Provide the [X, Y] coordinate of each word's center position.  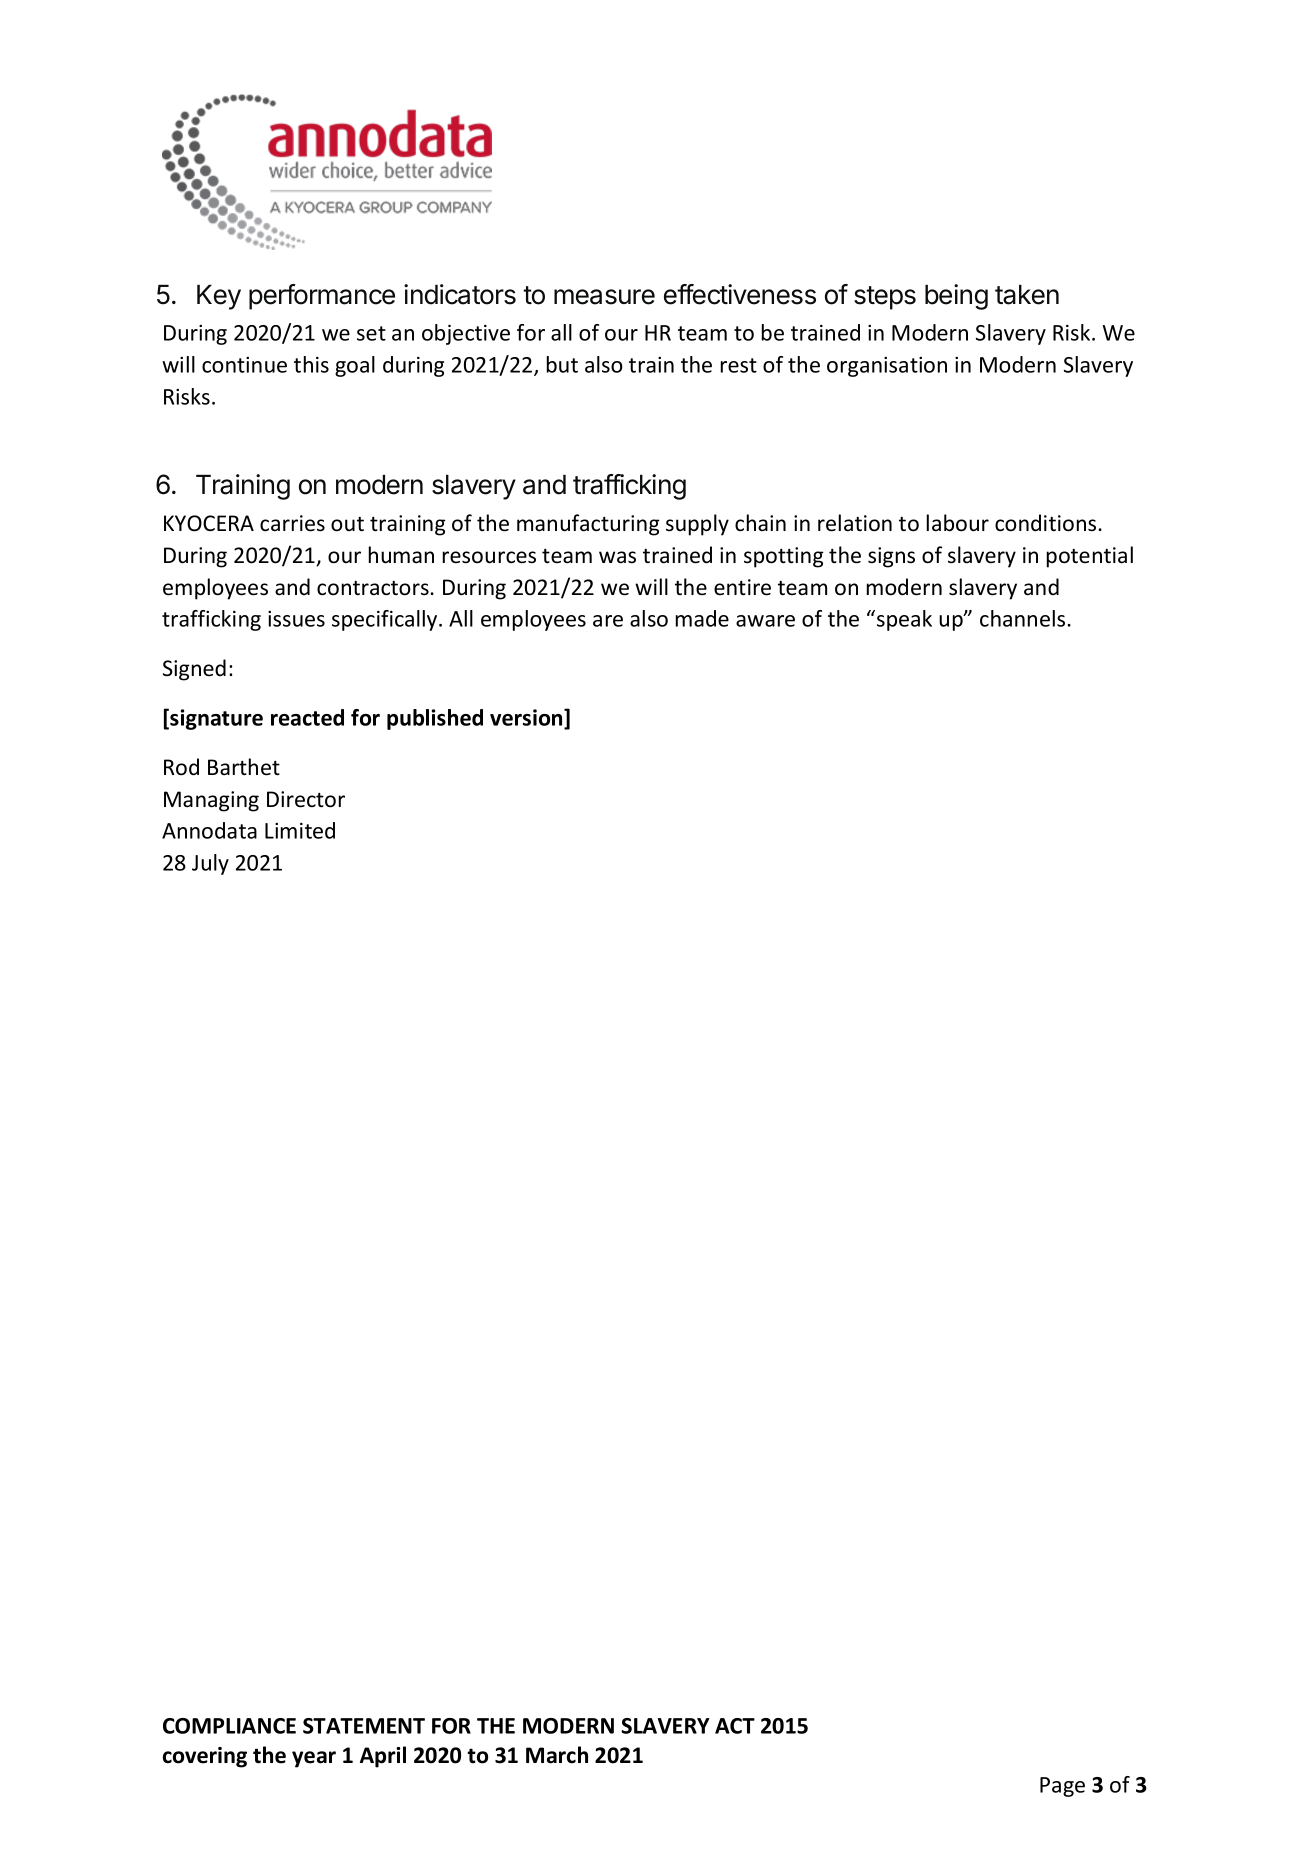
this [311, 364]
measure [604, 297]
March [557, 1755]
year [314, 1759]
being [956, 297]
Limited [300, 830]
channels [1022, 618]
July [210, 864]
